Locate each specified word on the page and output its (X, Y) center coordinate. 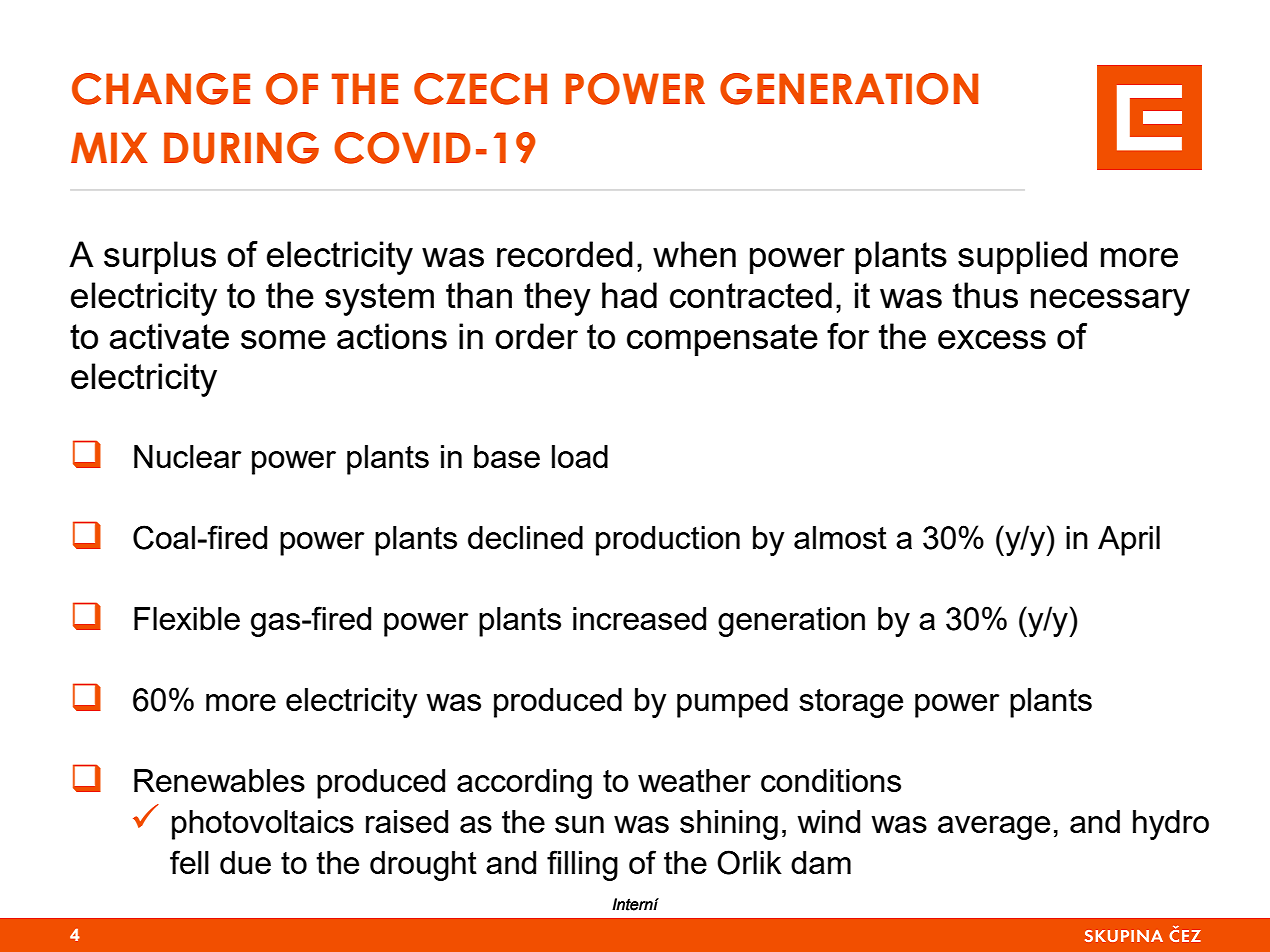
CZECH (480, 89)
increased (639, 618)
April (1129, 541)
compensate (722, 340)
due (245, 862)
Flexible (187, 618)
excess (992, 339)
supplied (1022, 258)
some (283, 339)
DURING (241, 148)
